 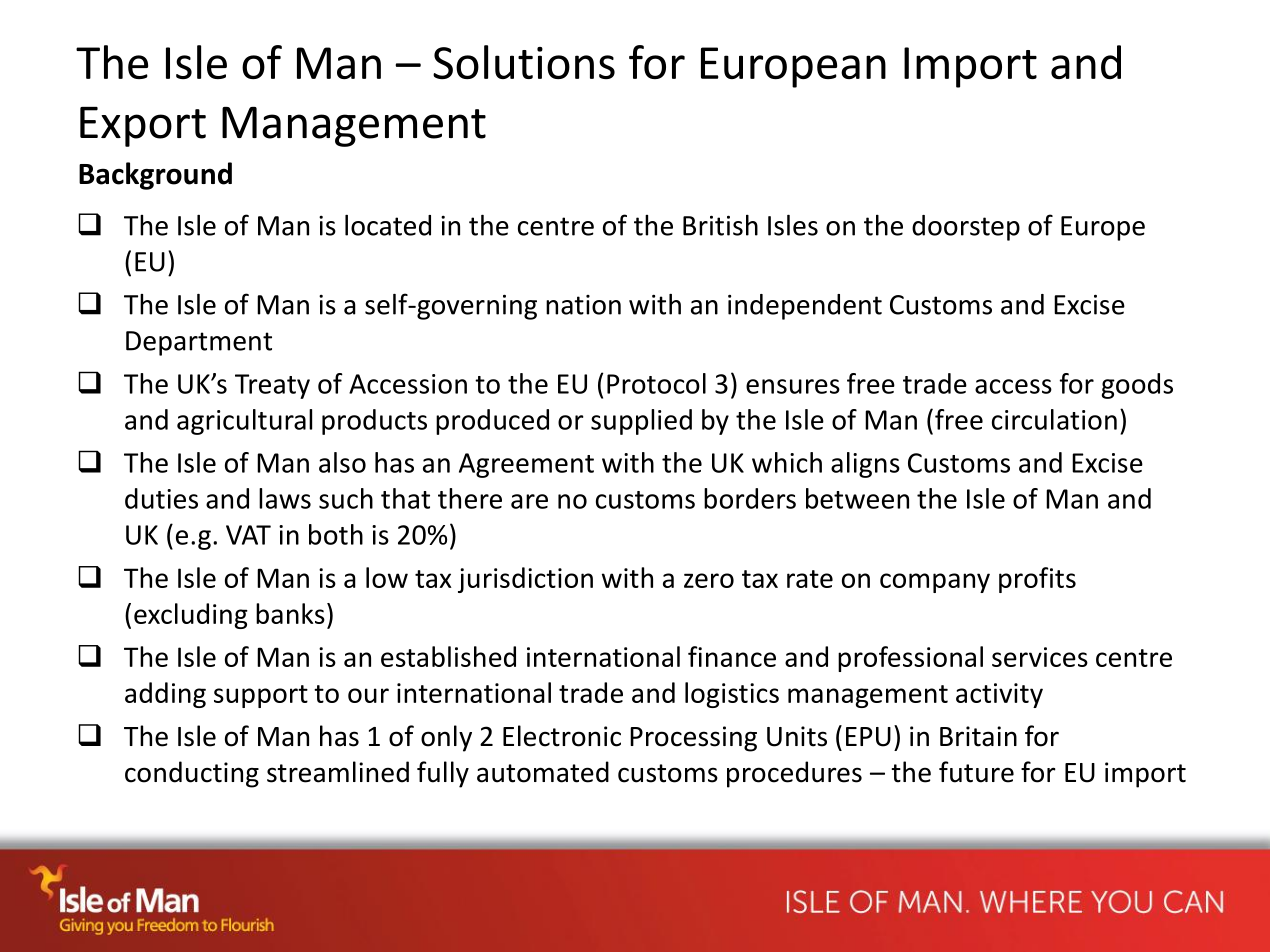 I want to click on streamlined, so click(x=338, y=772).
